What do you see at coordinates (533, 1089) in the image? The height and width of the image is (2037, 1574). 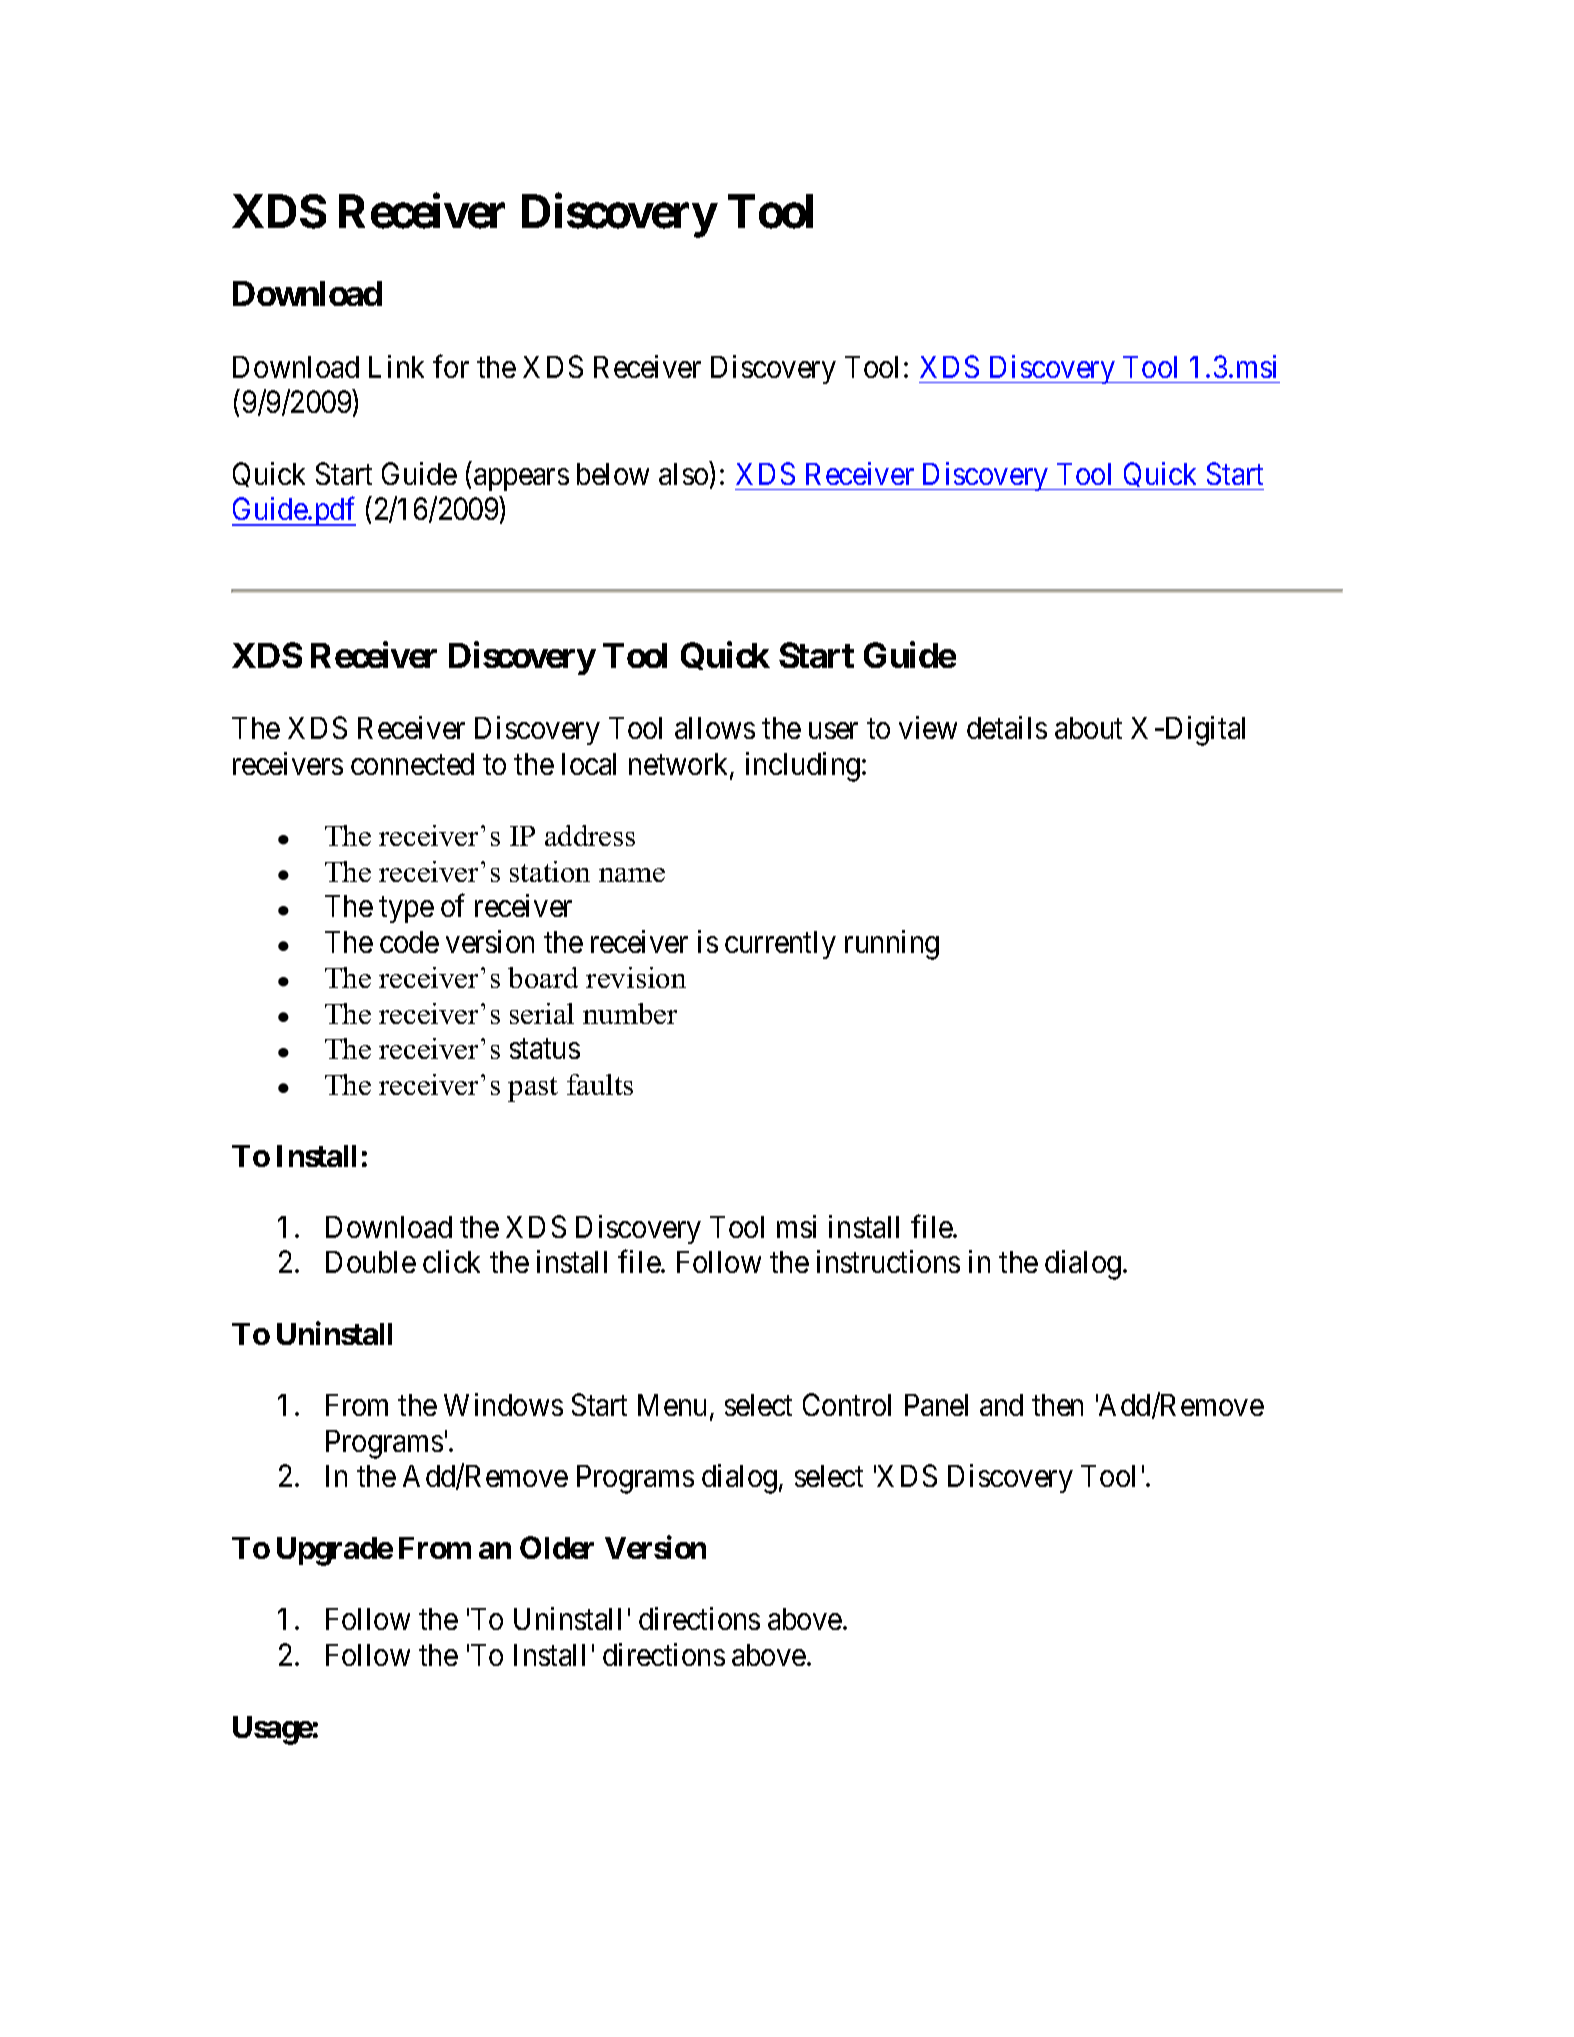 I see `past` at bounding box center [533, 1089].
